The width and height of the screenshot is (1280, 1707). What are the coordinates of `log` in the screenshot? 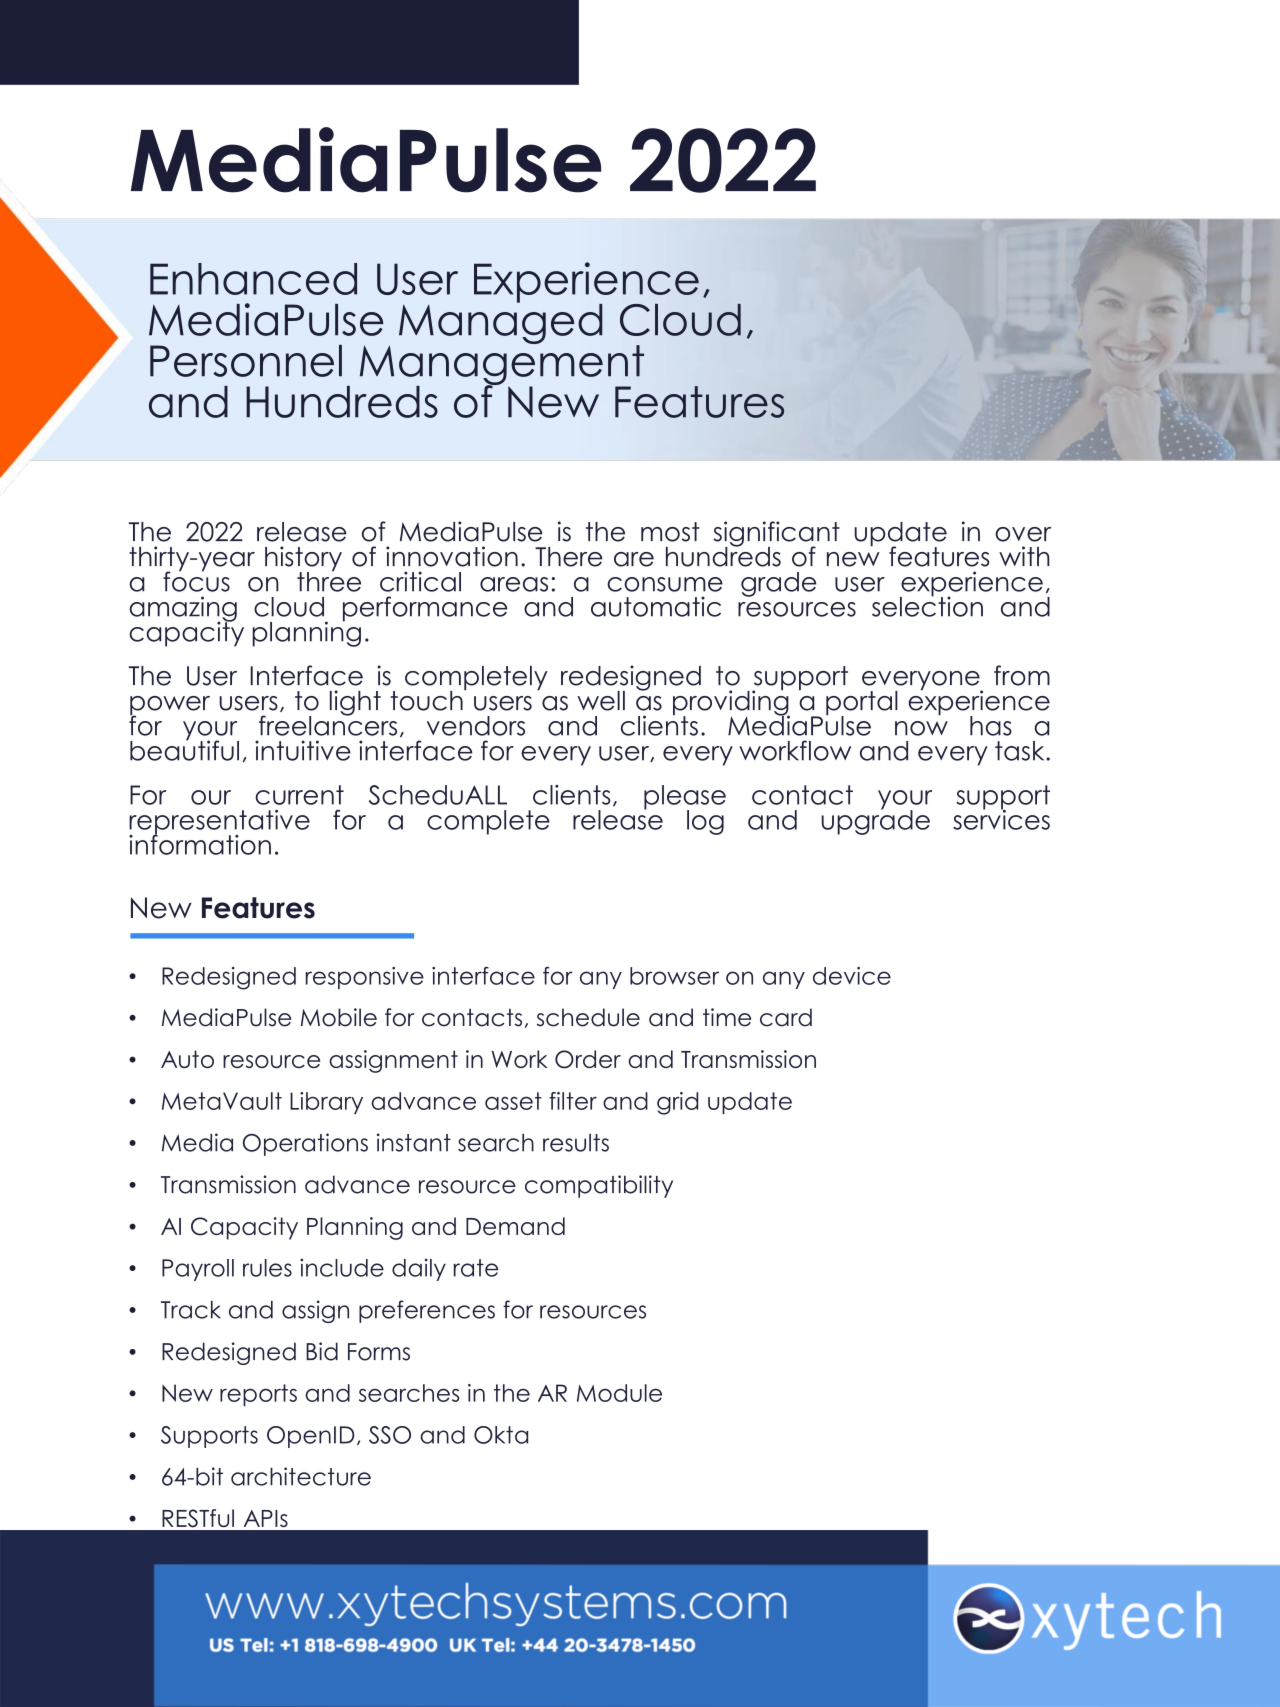 It's located at (705, 822).
